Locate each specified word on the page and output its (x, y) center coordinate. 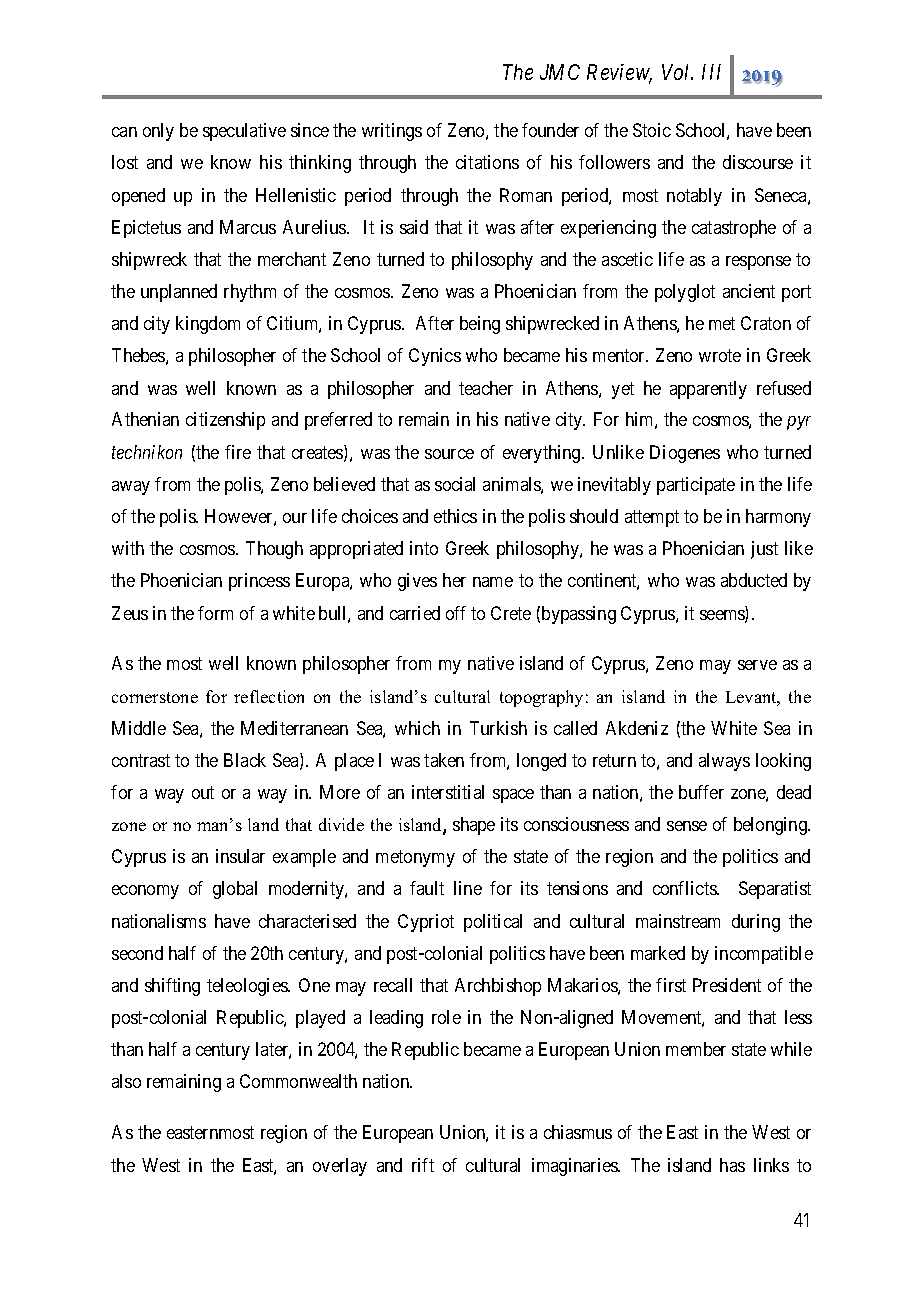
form (215, 613)
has (732, 1165)
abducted (754, 580)
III (711, 72)
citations (487, 162)
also (126, 1081)
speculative (244, 132)
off (456, 613)
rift (423, 1165)
